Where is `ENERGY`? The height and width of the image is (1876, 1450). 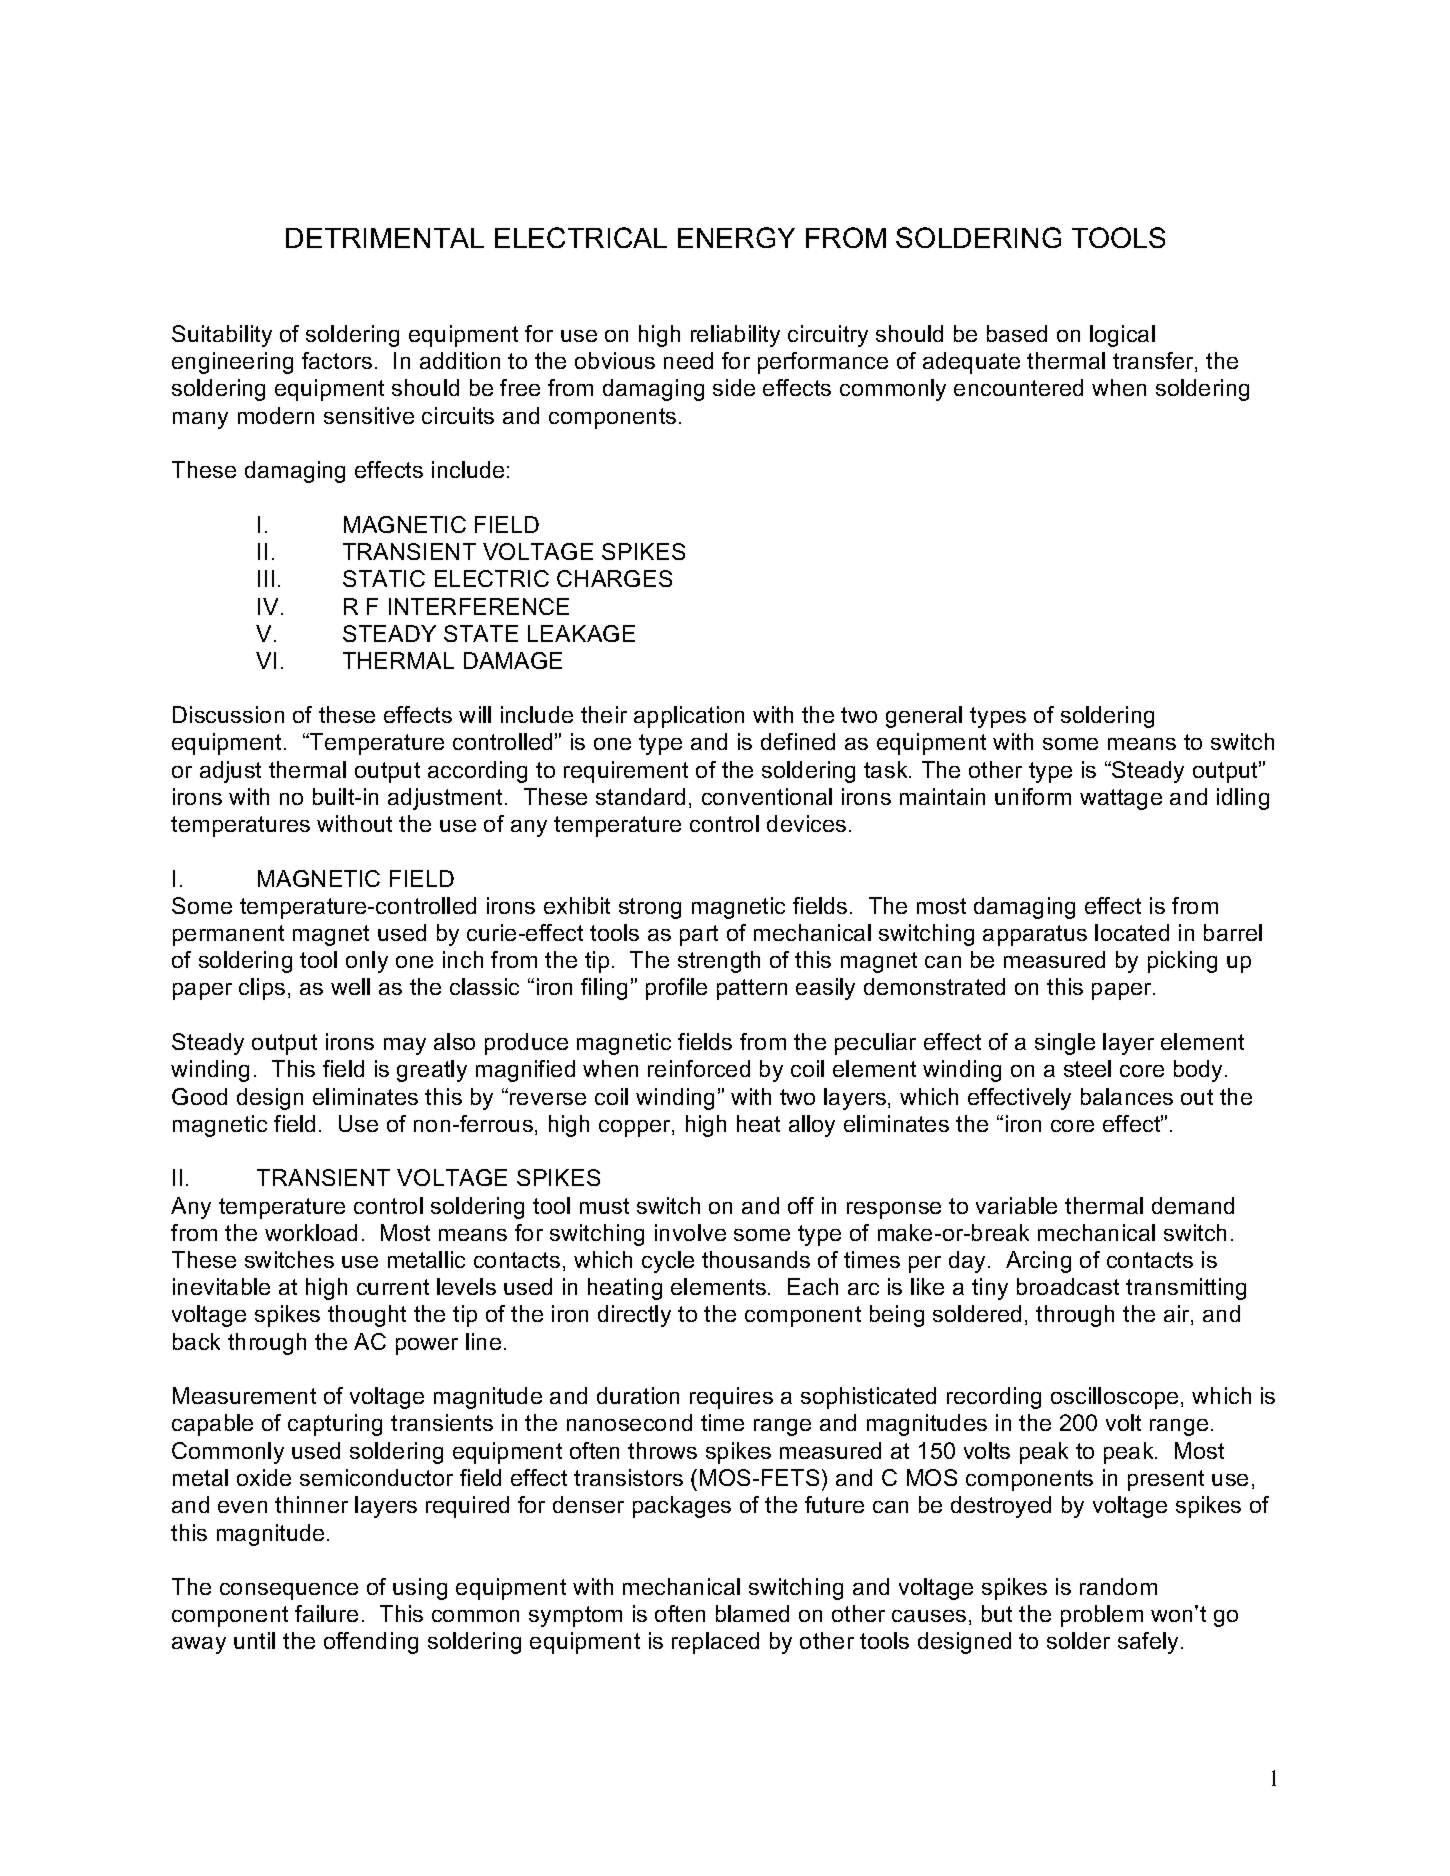 ENERGY is located at coordinates (736, 237).
